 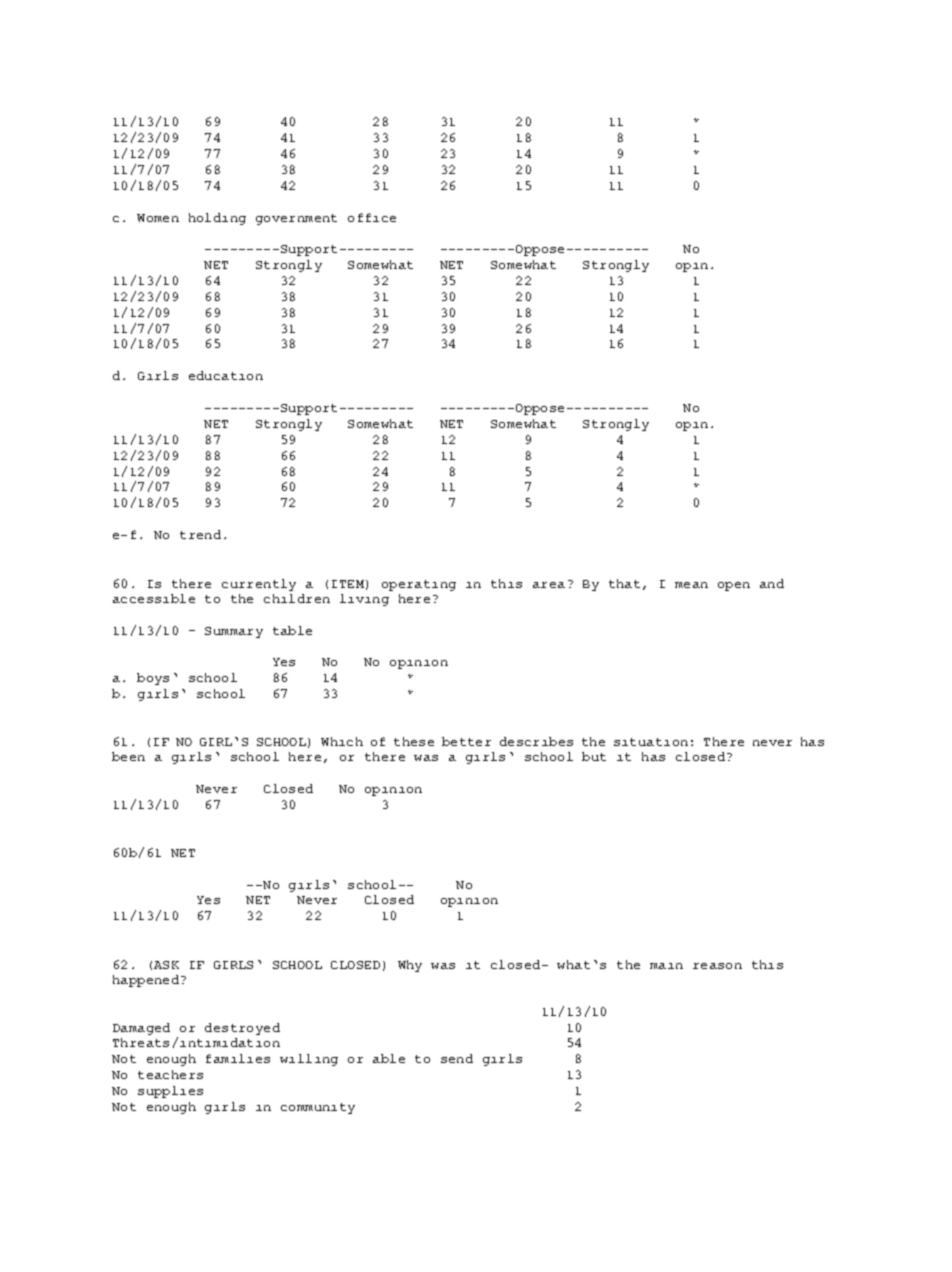 I want to click on better, so click(x=466, y=741).
